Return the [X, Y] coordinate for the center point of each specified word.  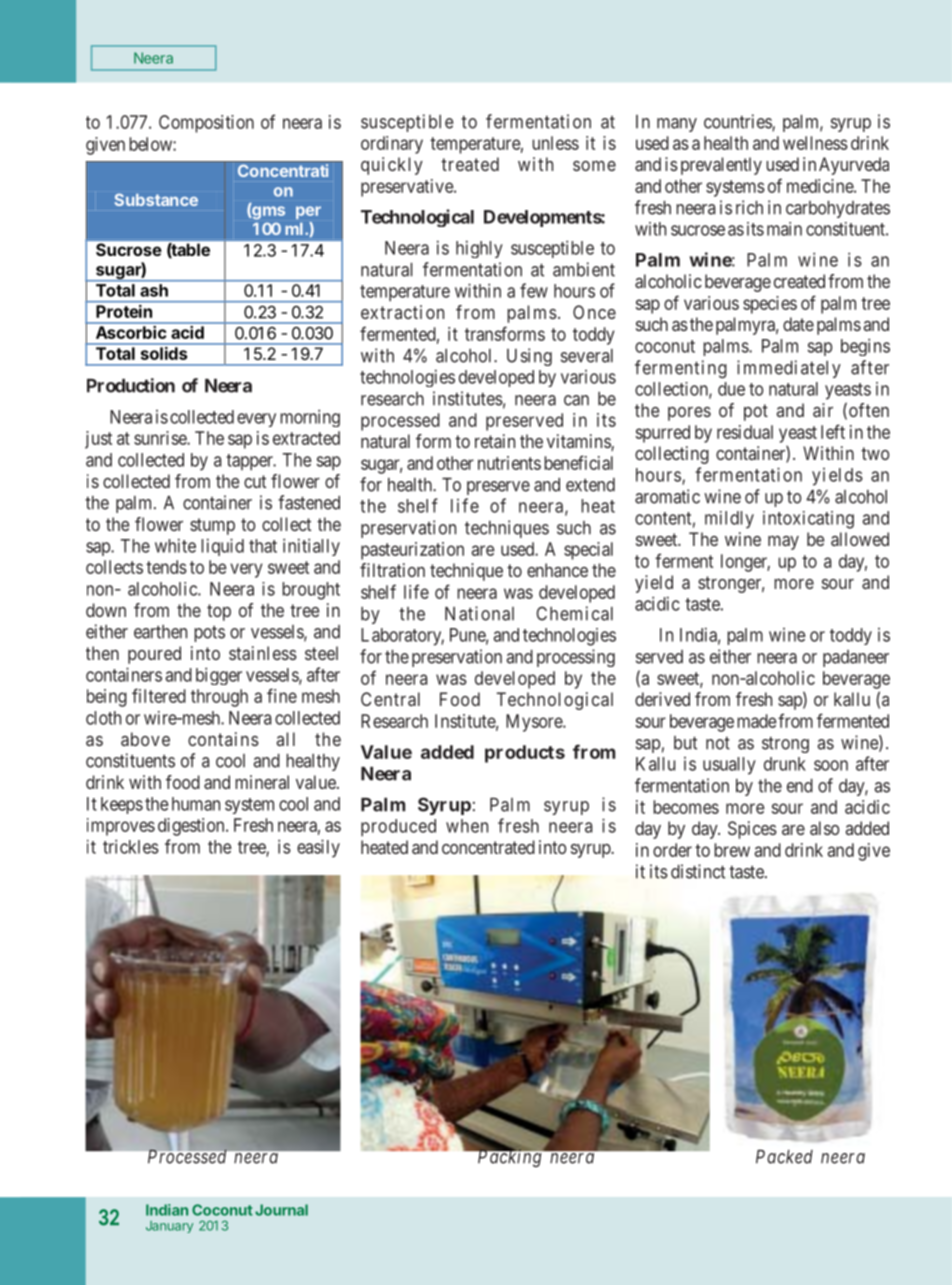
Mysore [535, 723]
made [757, 721]
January [169, 1227]
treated [470, 164]
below [151, 144]
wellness [815, 143]
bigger [219, 676]
